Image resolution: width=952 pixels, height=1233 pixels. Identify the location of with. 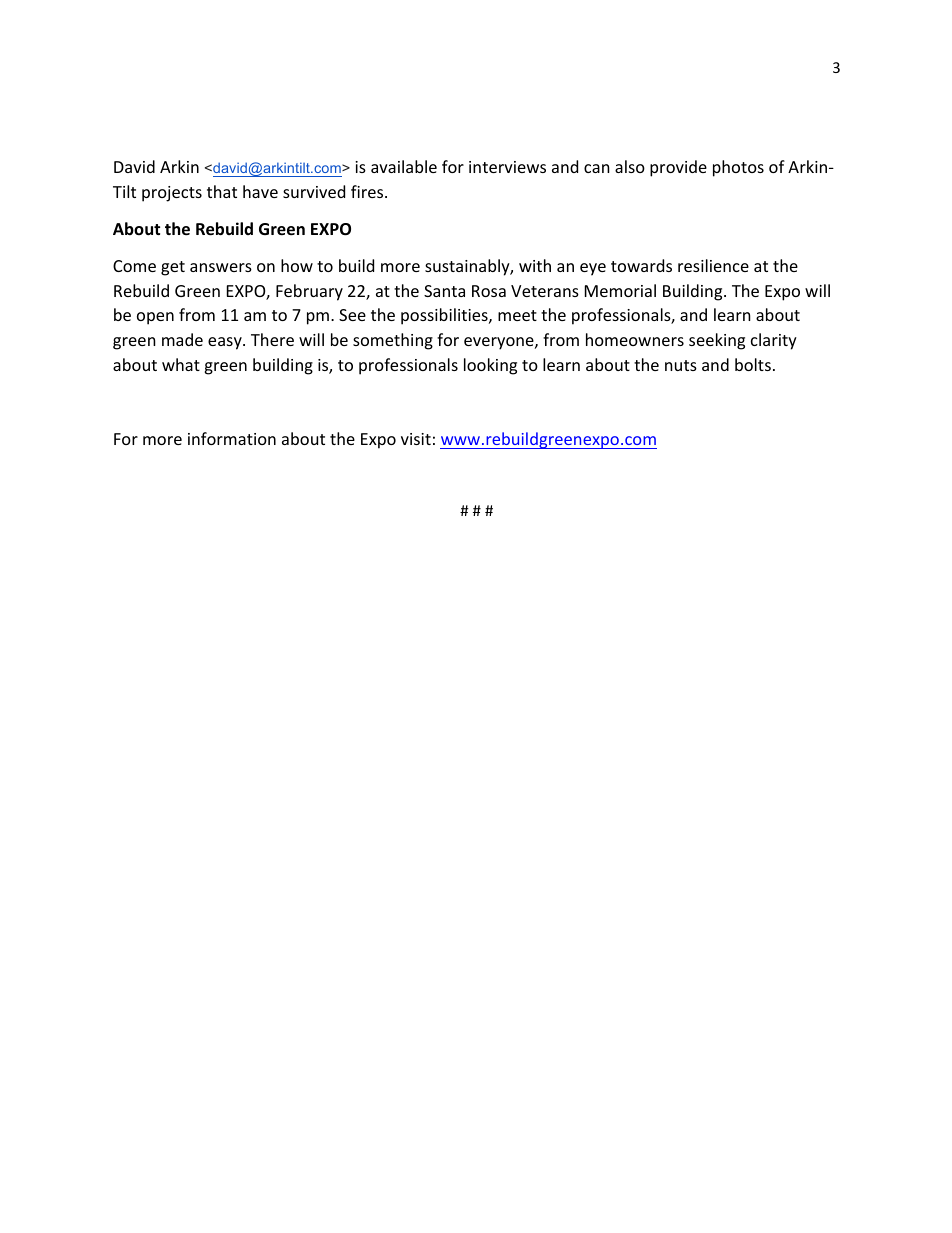
(535, 265).
